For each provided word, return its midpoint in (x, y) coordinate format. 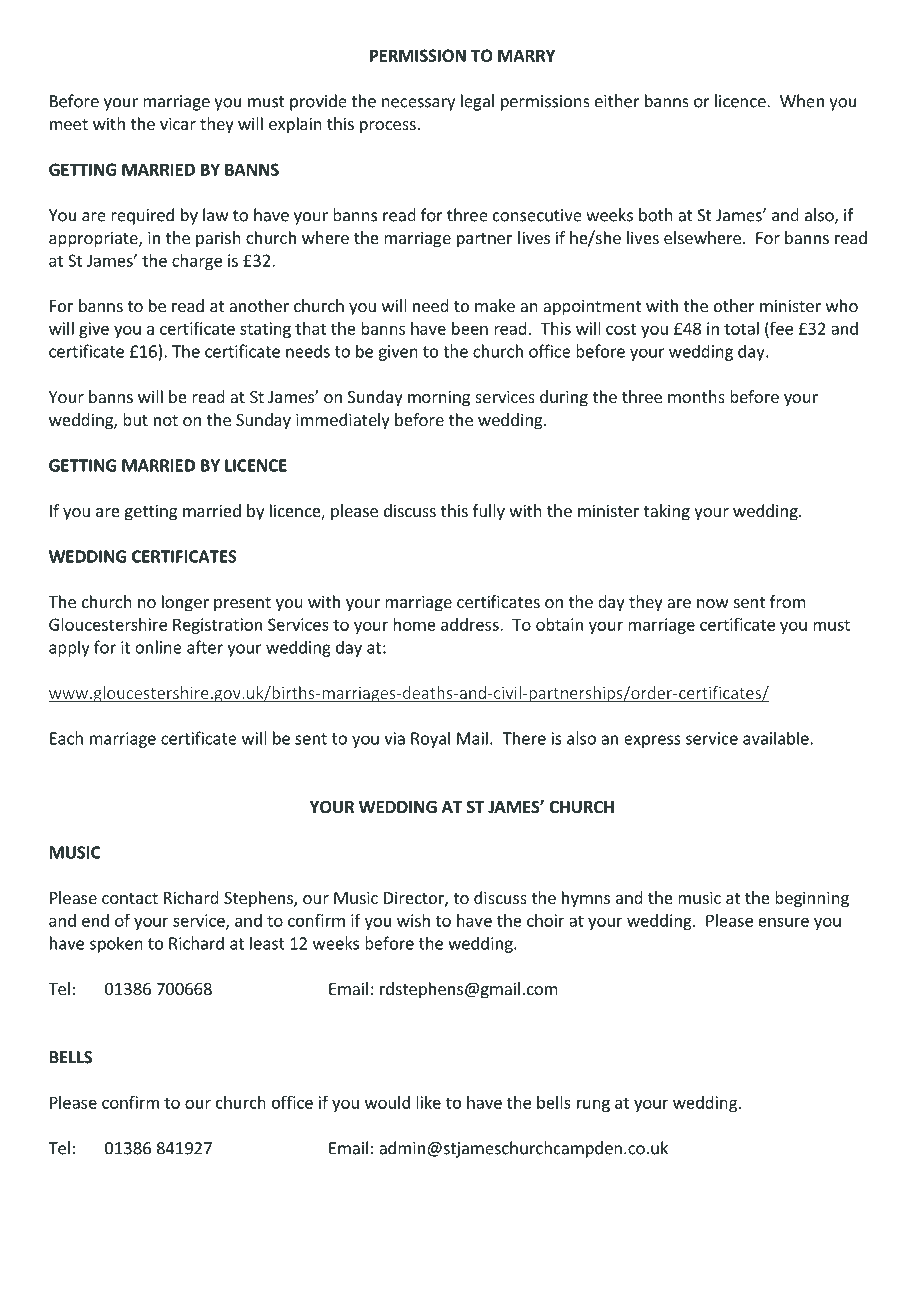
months (696, 396)
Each (66, 738)
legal (477, 102)
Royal (430, 740)
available (777, 738)
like (428, 1102)
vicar (178, 123)
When (802, 101)
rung (593, 1105)
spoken (116, 944)
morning (439, 398)
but (135, 419)
